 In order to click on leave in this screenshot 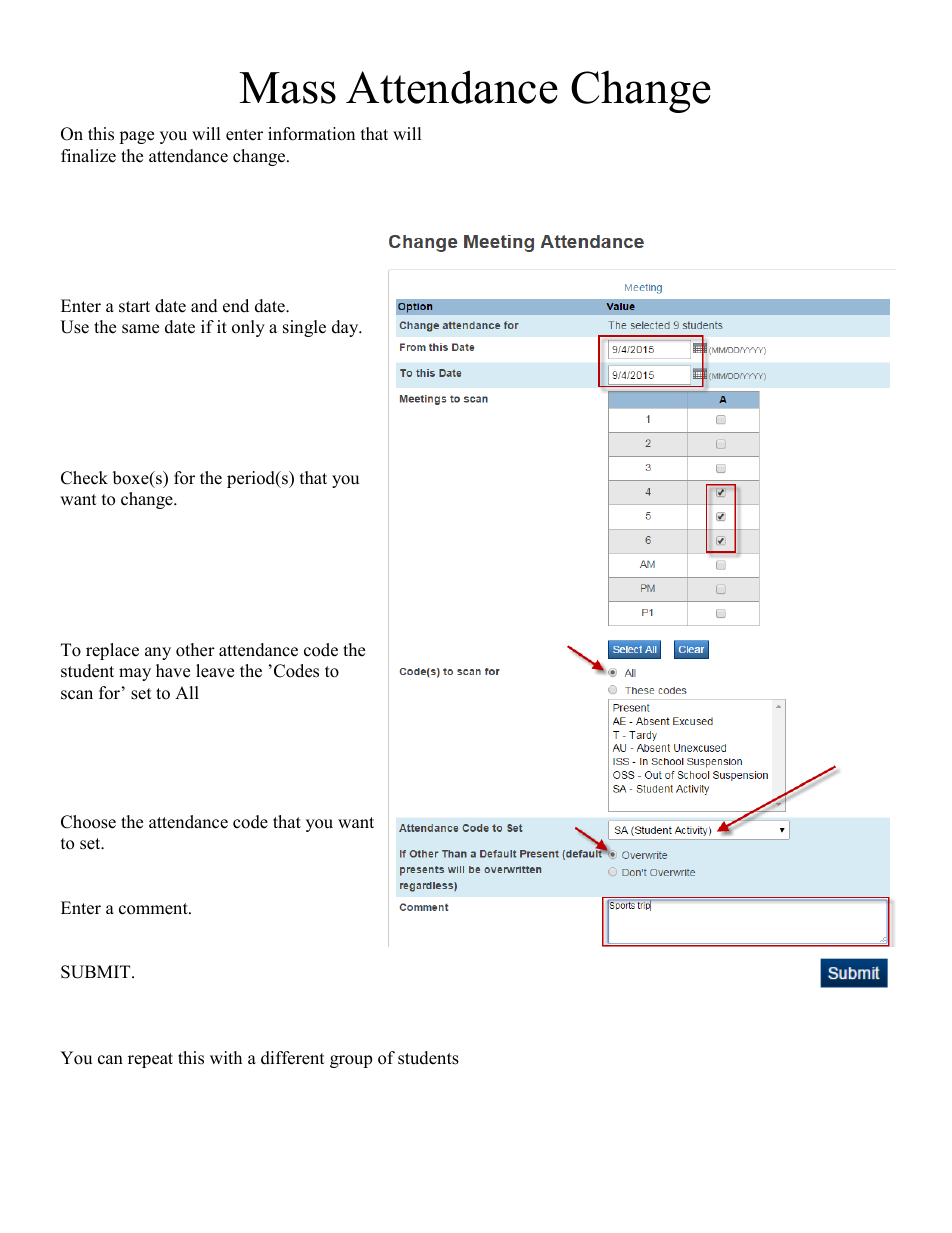, I will do `click(215, 671)`.
